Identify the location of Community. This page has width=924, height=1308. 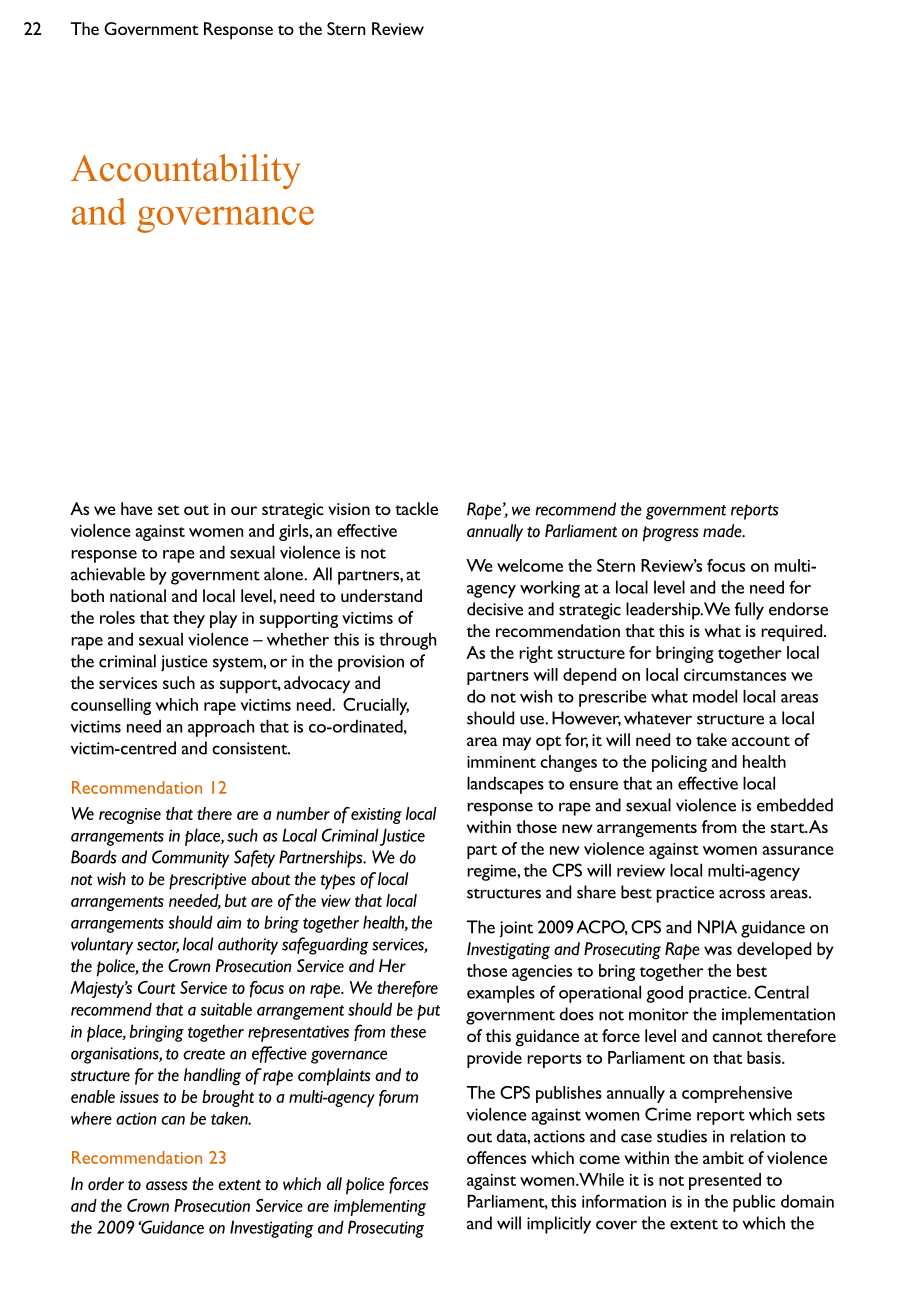
(190, 859).
